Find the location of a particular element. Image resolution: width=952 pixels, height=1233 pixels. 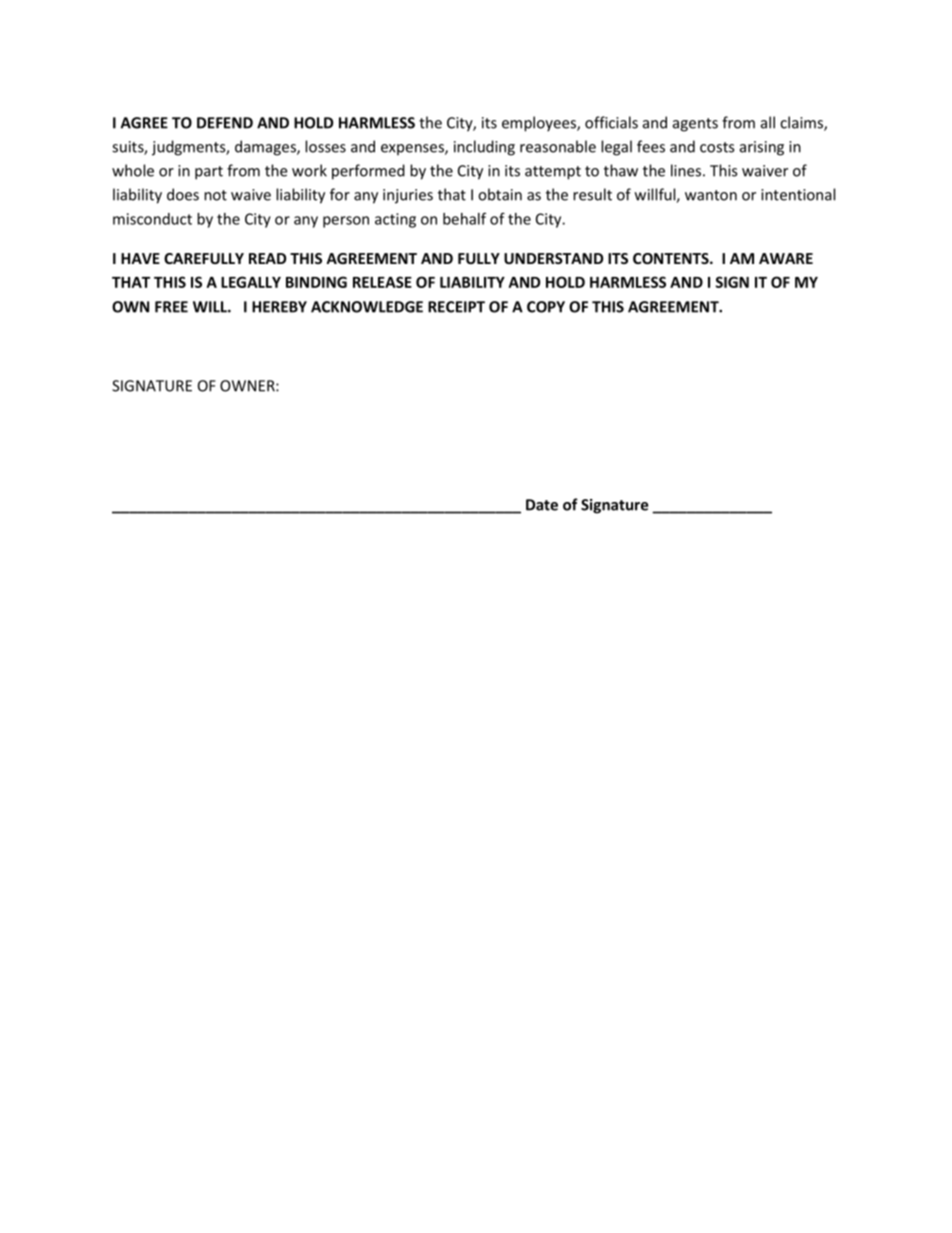

including is located at coordinates (484, 148).
